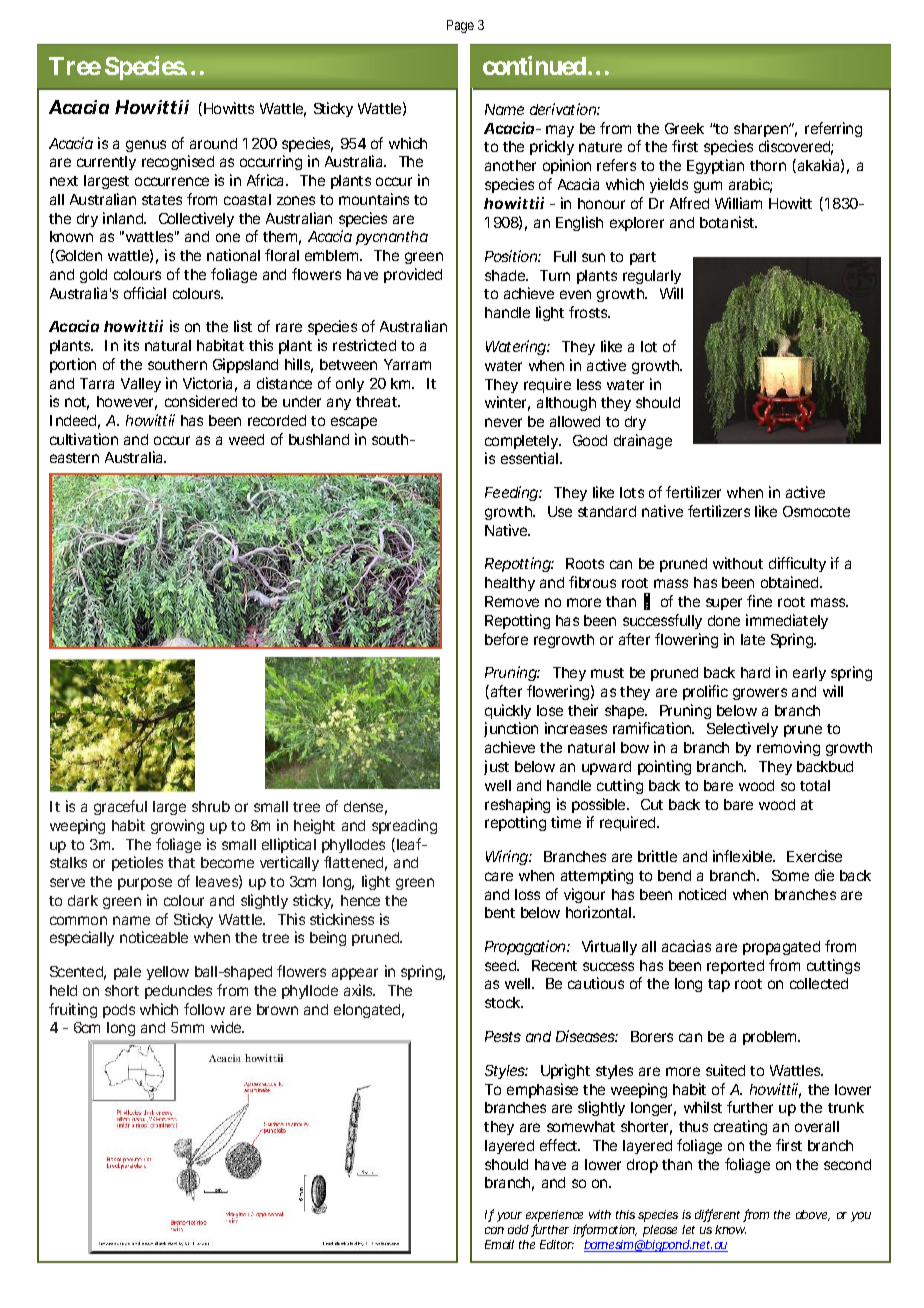 The width and height of the screenshot is (924, 1308). What do you see at coordinates (684, 128) in the screenshot?
I see `Greek` at bounding box center [684, 128].
